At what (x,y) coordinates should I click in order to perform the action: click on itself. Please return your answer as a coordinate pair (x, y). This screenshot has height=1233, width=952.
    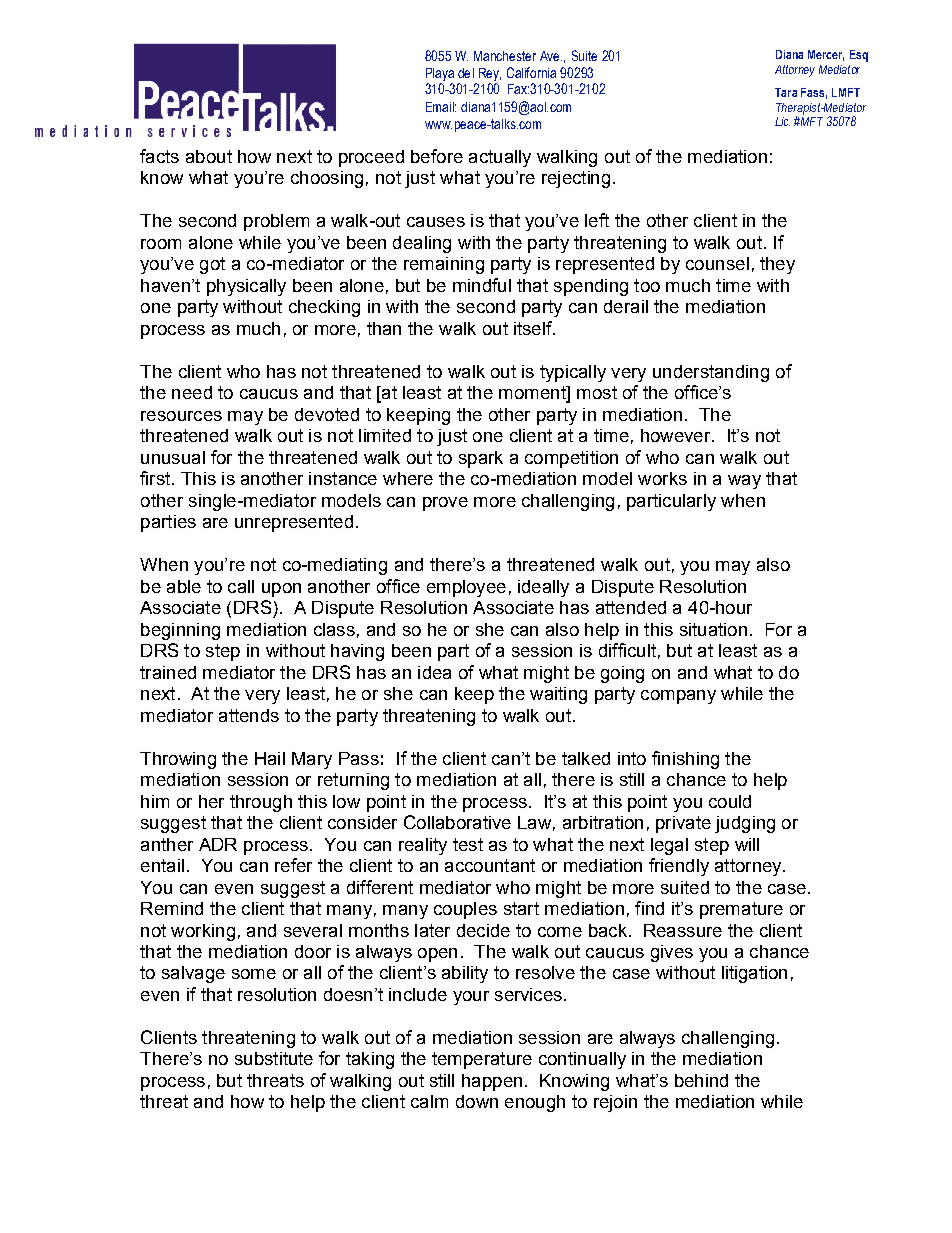
    Looking at the image, I should click on (534, 328).
